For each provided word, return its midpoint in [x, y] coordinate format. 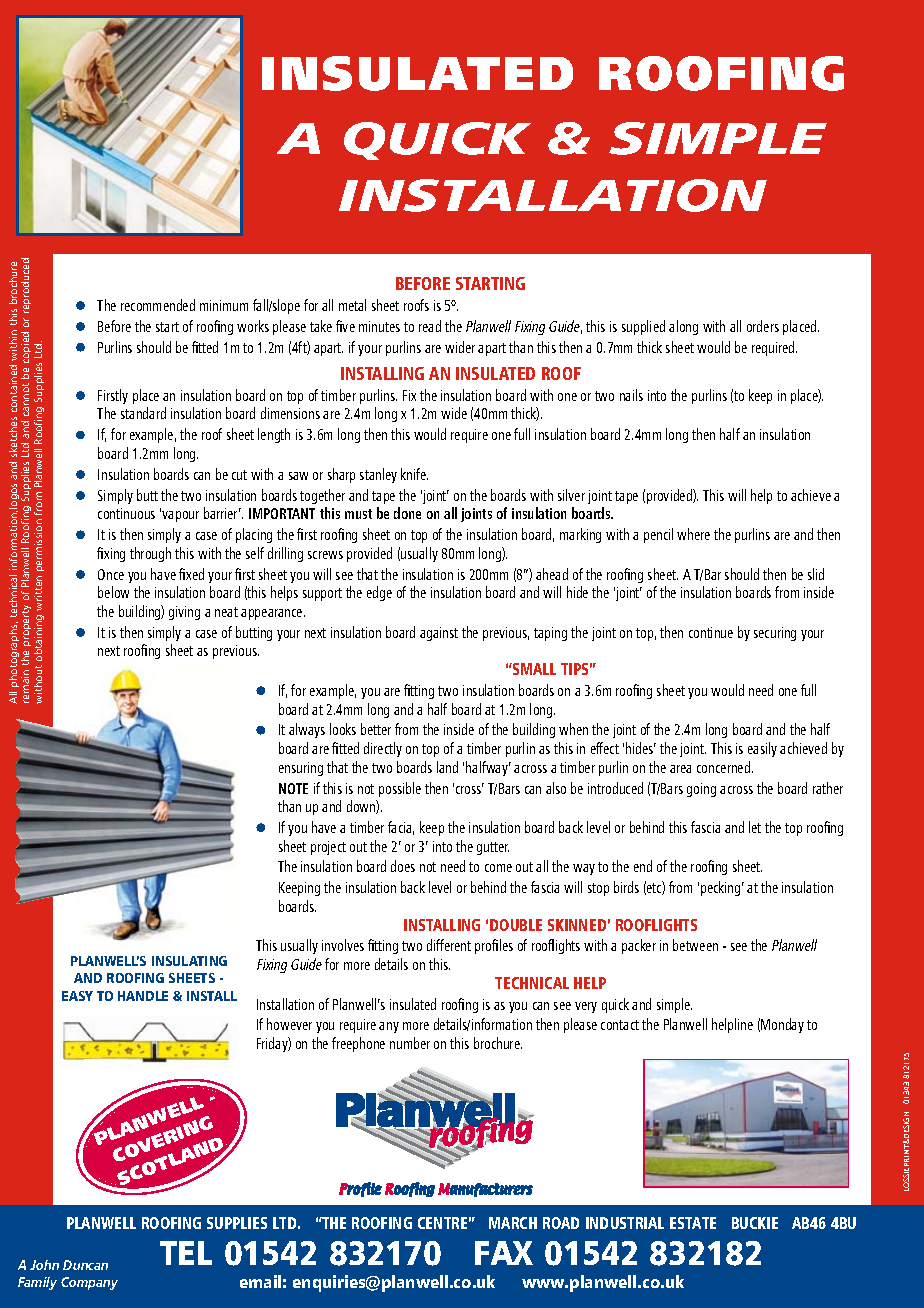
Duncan [85, 1265]
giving [184, 613]
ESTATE [693, 1223]
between [695, 945]
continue [711, 632]
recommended [158, 305]
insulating [189, 961]
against [439, 634]
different [449, 945]
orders [763, 326]
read [430, 326]
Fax [504, 1253]
